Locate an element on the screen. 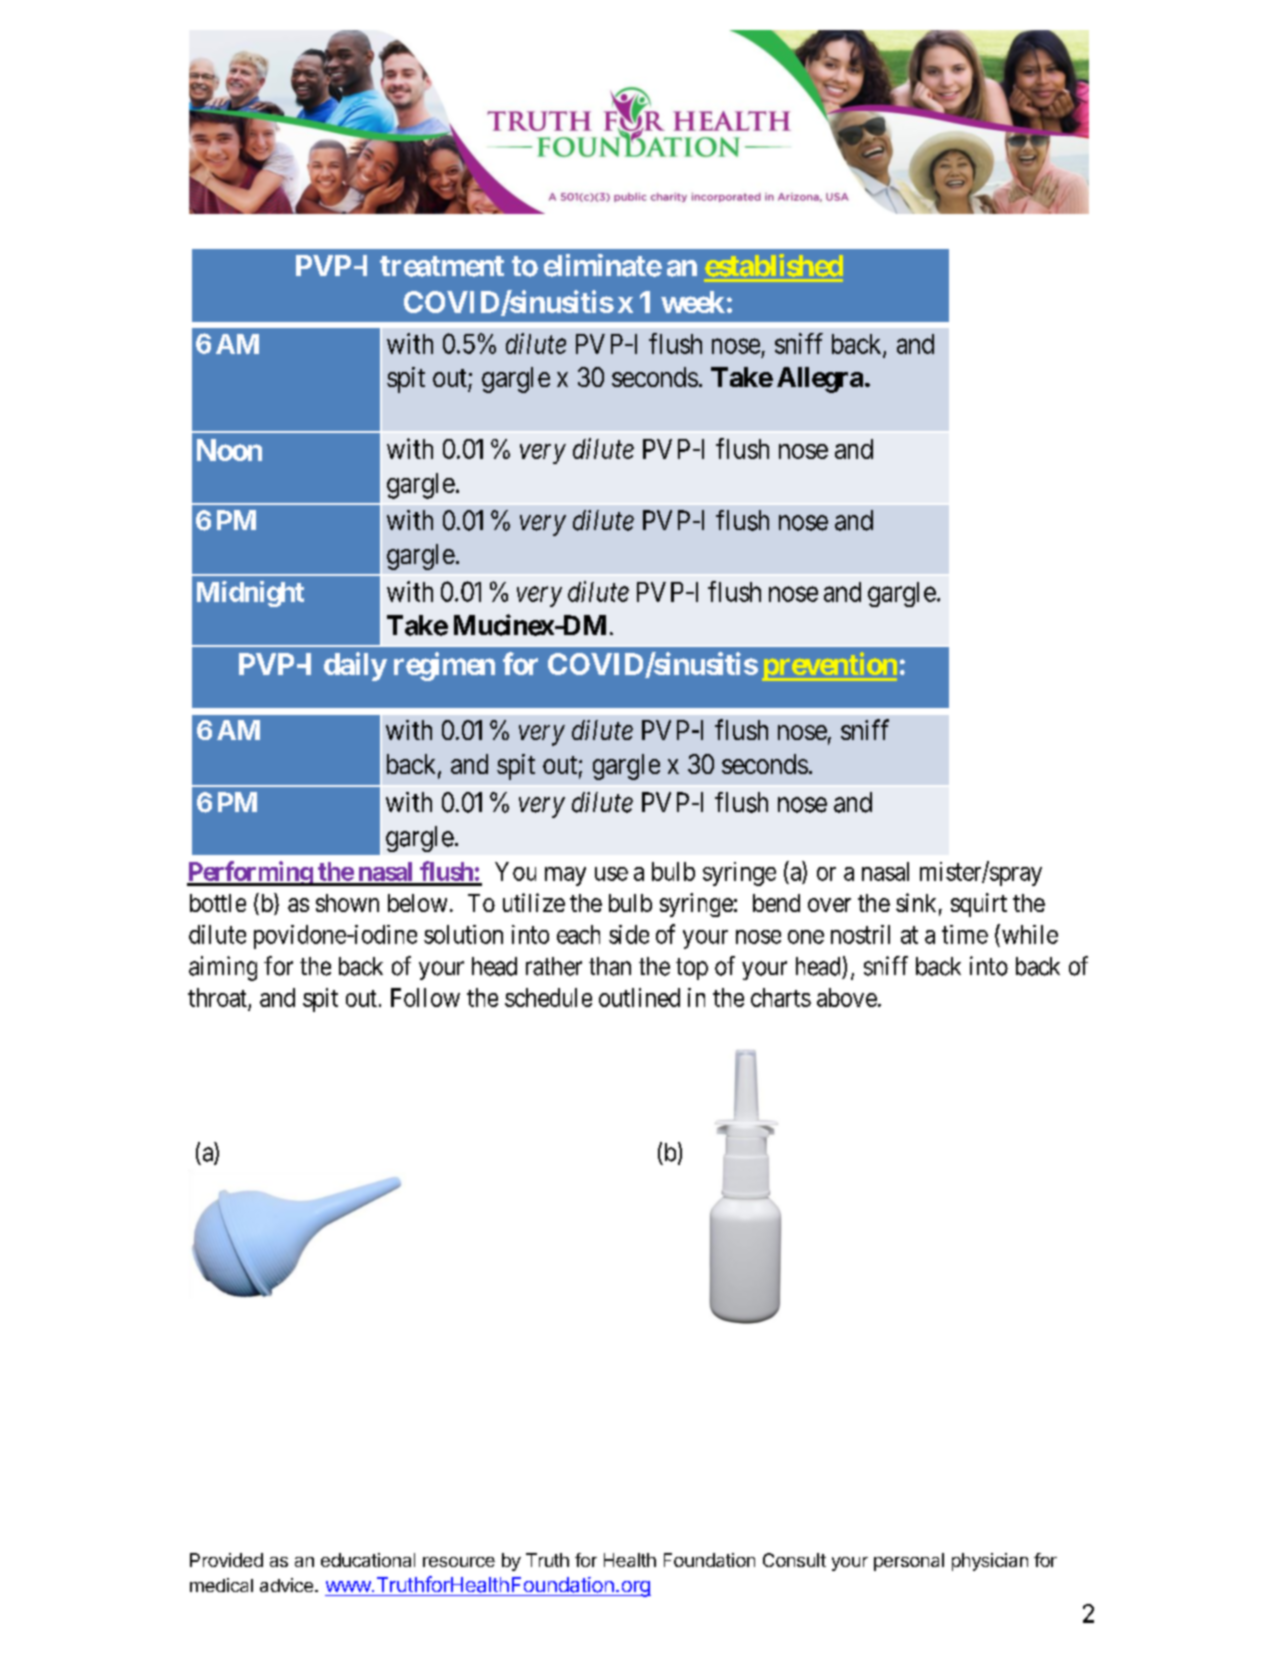 Image resolution: width=1283 pixels, height=1660 pixels. week is located at coordinates (693, 302).
